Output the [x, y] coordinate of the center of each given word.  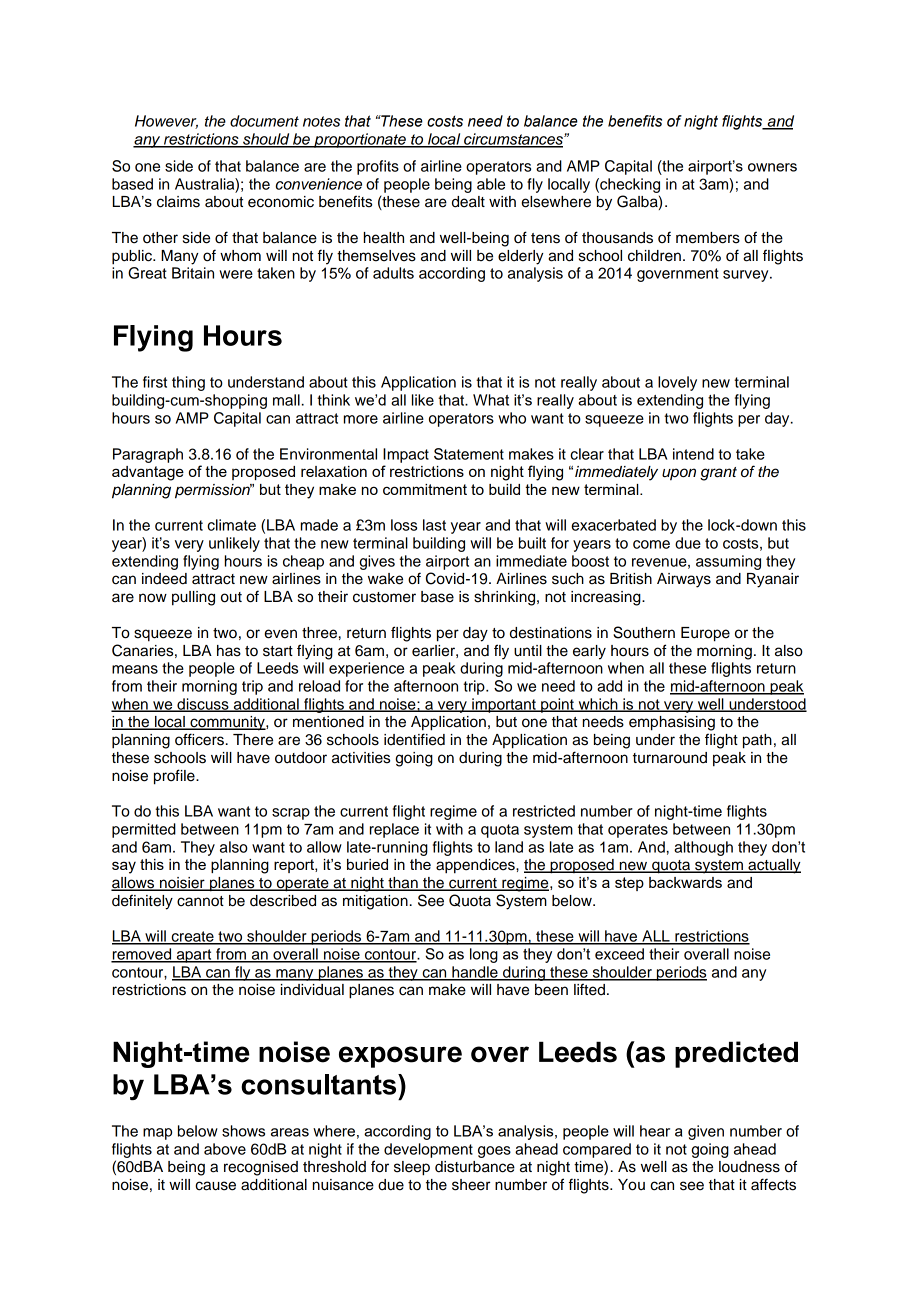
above [225, 1149]
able [491, 184]
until [528, 651]
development [428, 1150]
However [166, 122]
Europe [705, 634]
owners [772, 167]
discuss [203, 705]
